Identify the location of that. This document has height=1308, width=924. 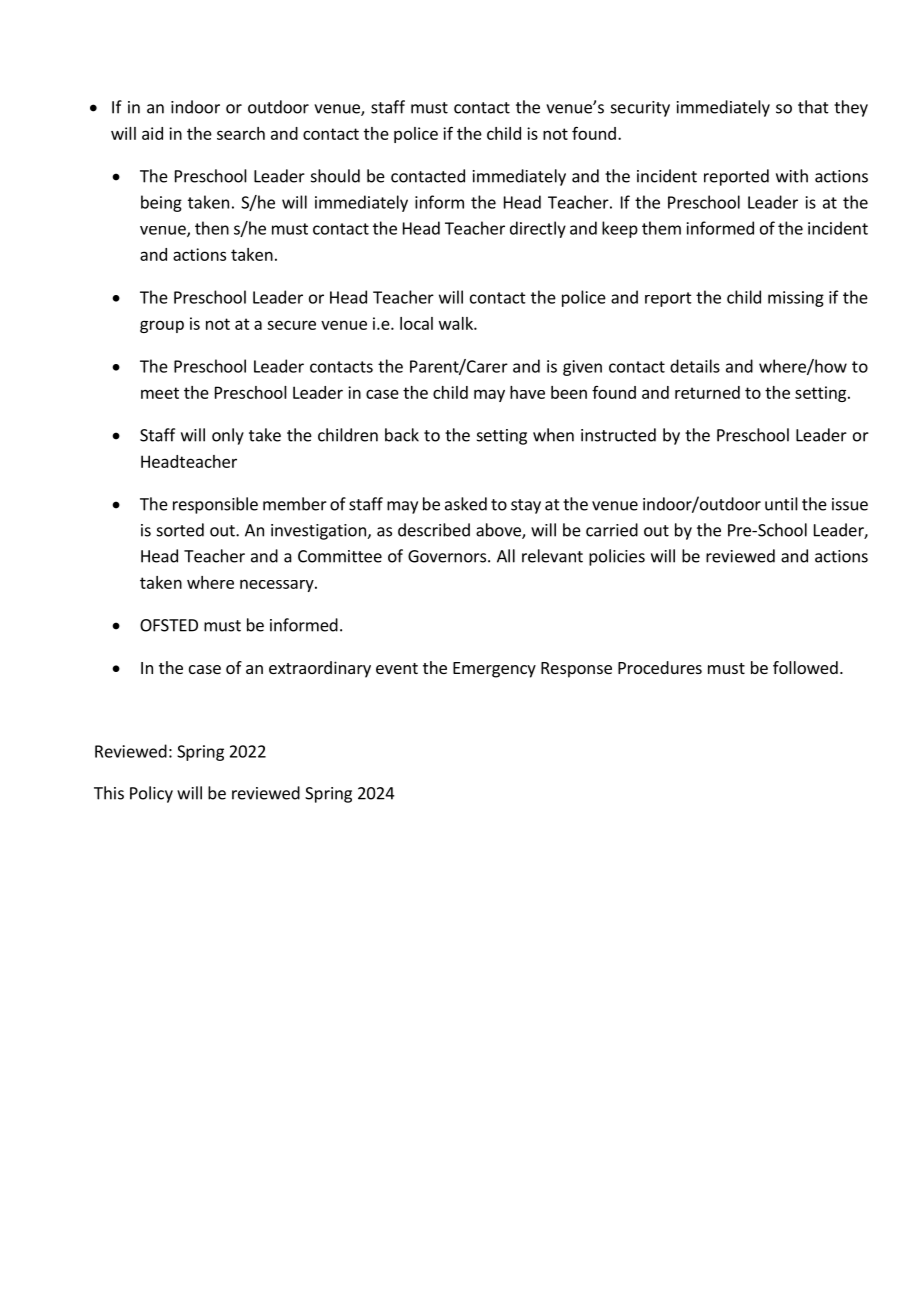
(813, 107).
